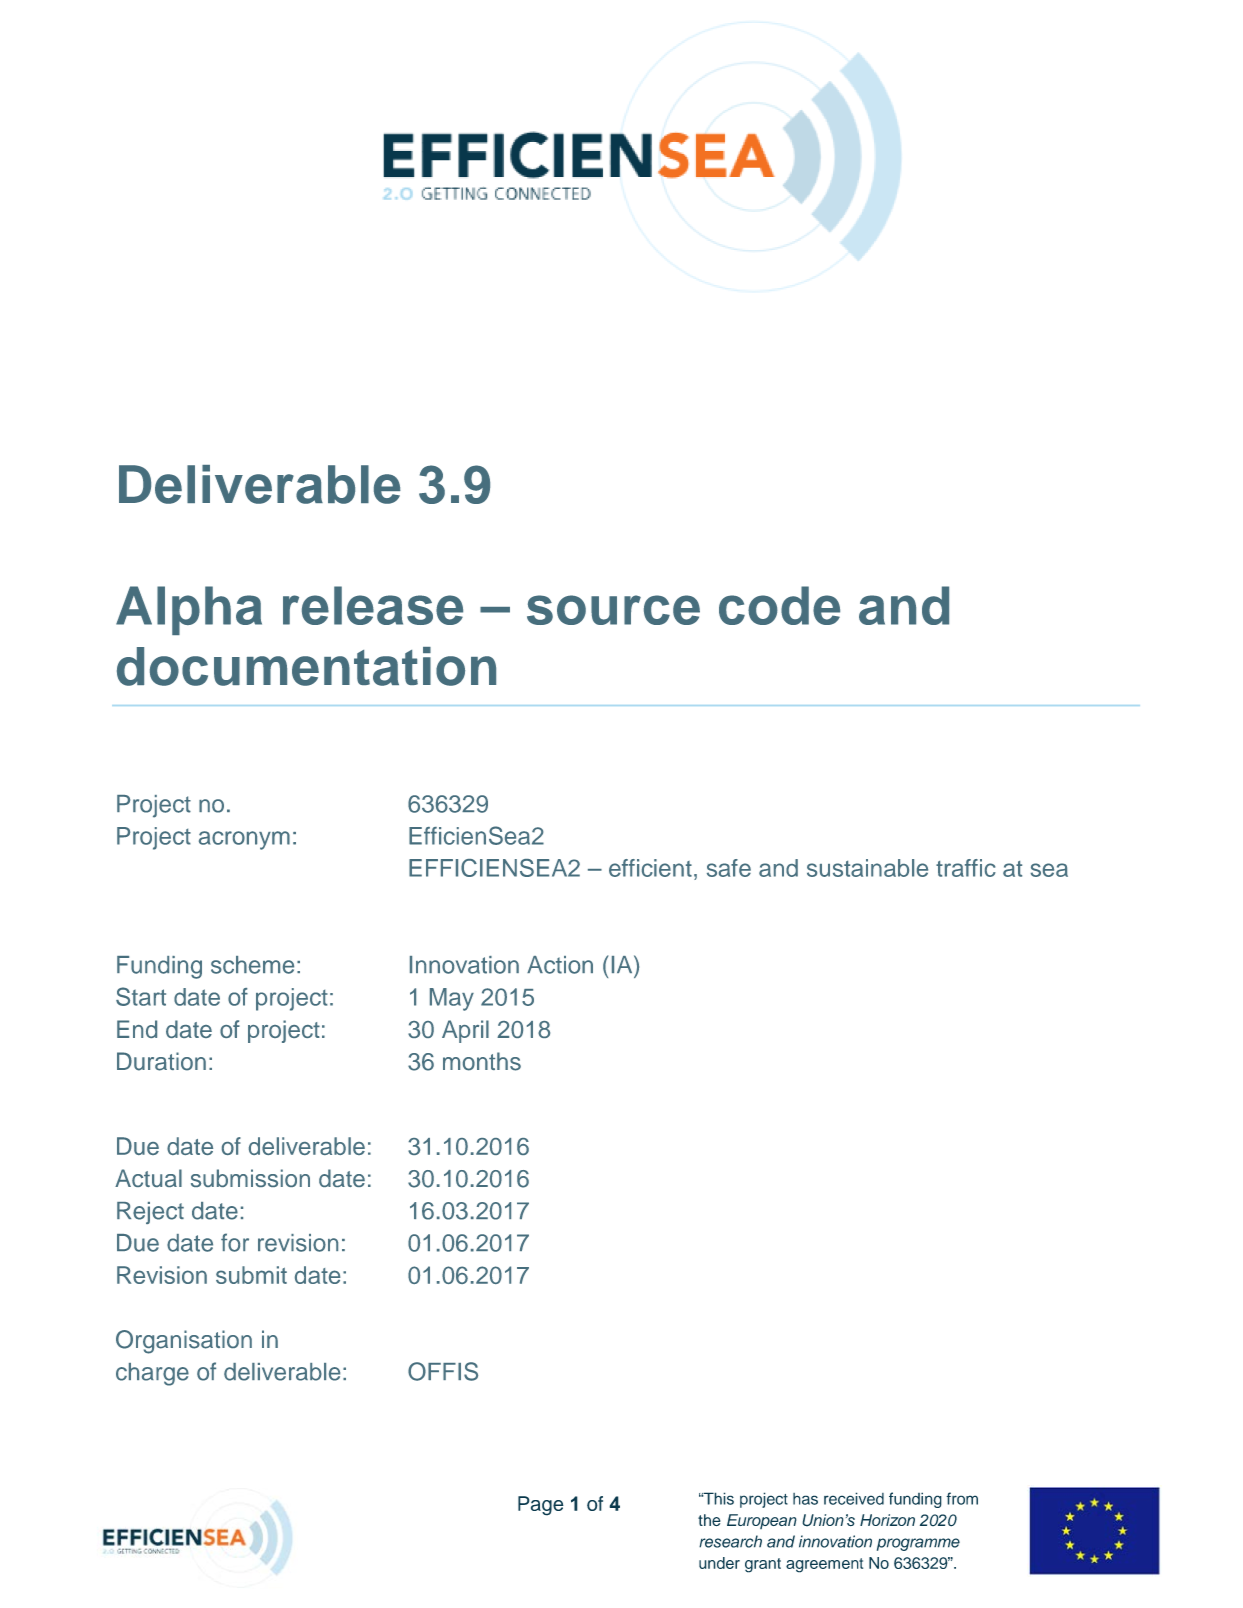 This document has width=1243, height=1608. What do you see at coordinates (560, 965) in the document?
I see `Action` at bounding box center [560, 965].
